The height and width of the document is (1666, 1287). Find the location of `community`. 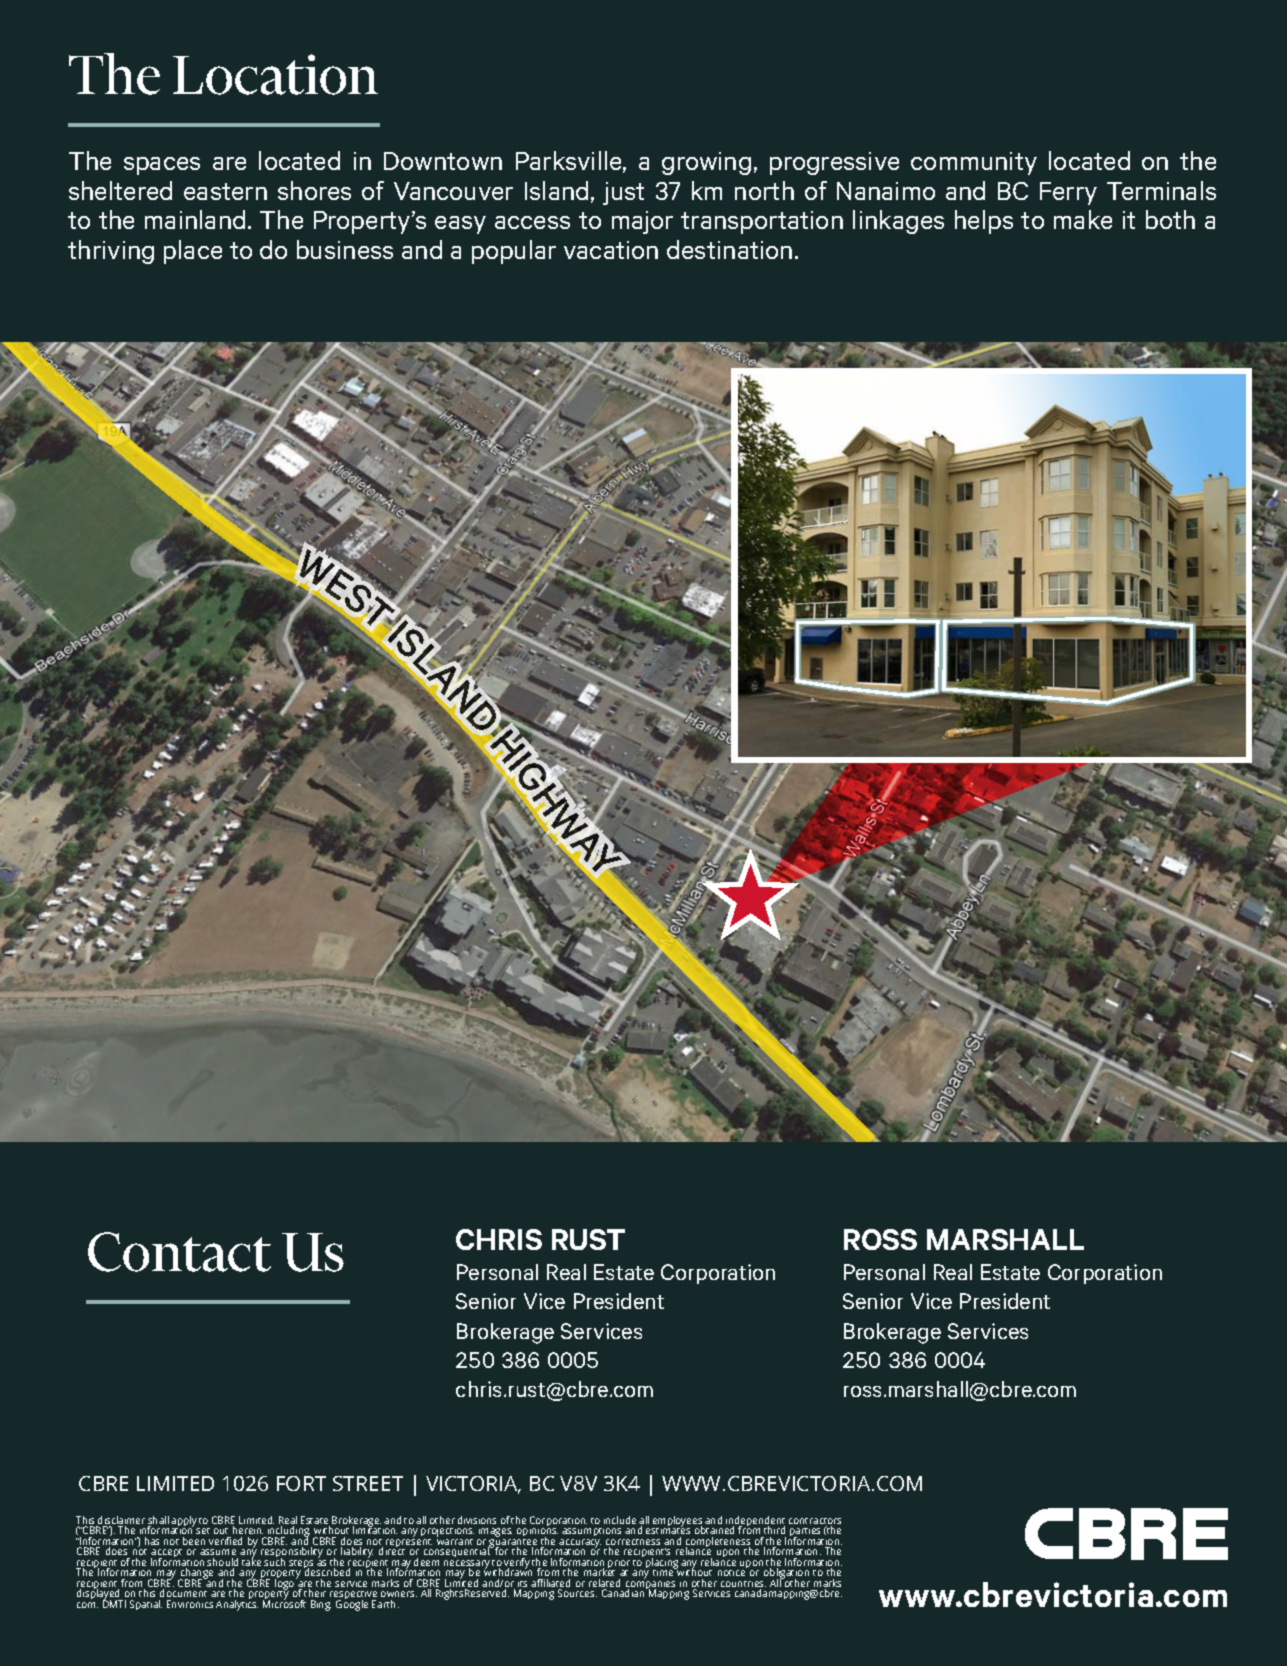

community is located at coordinates (974, 163).
